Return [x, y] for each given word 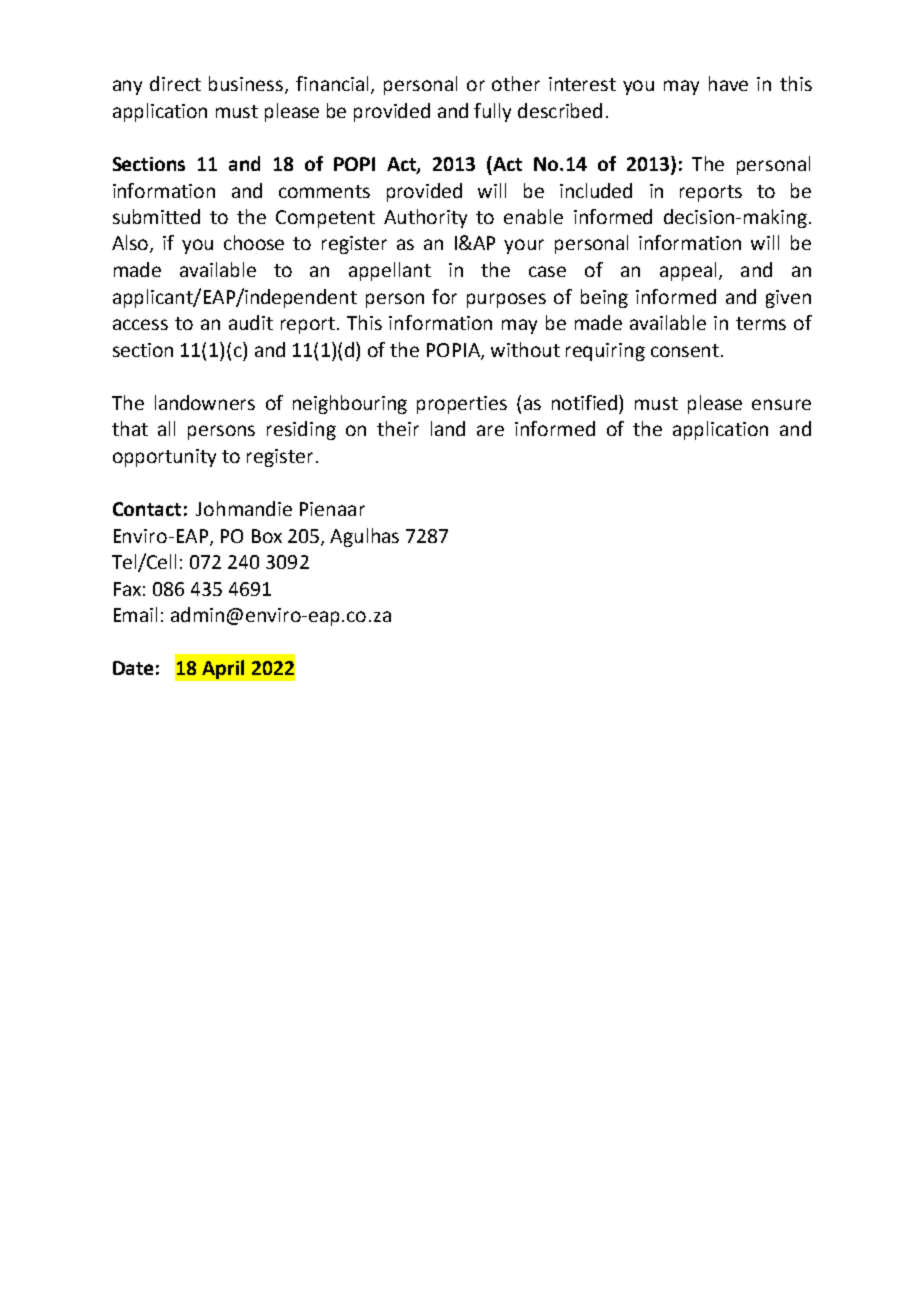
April [223, 669]
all [166, 428]
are [490, 430]
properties [462, 405]
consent [686, 350]
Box [267, 536]
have [728, 83]
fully [492, 112]
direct [175, 83]
